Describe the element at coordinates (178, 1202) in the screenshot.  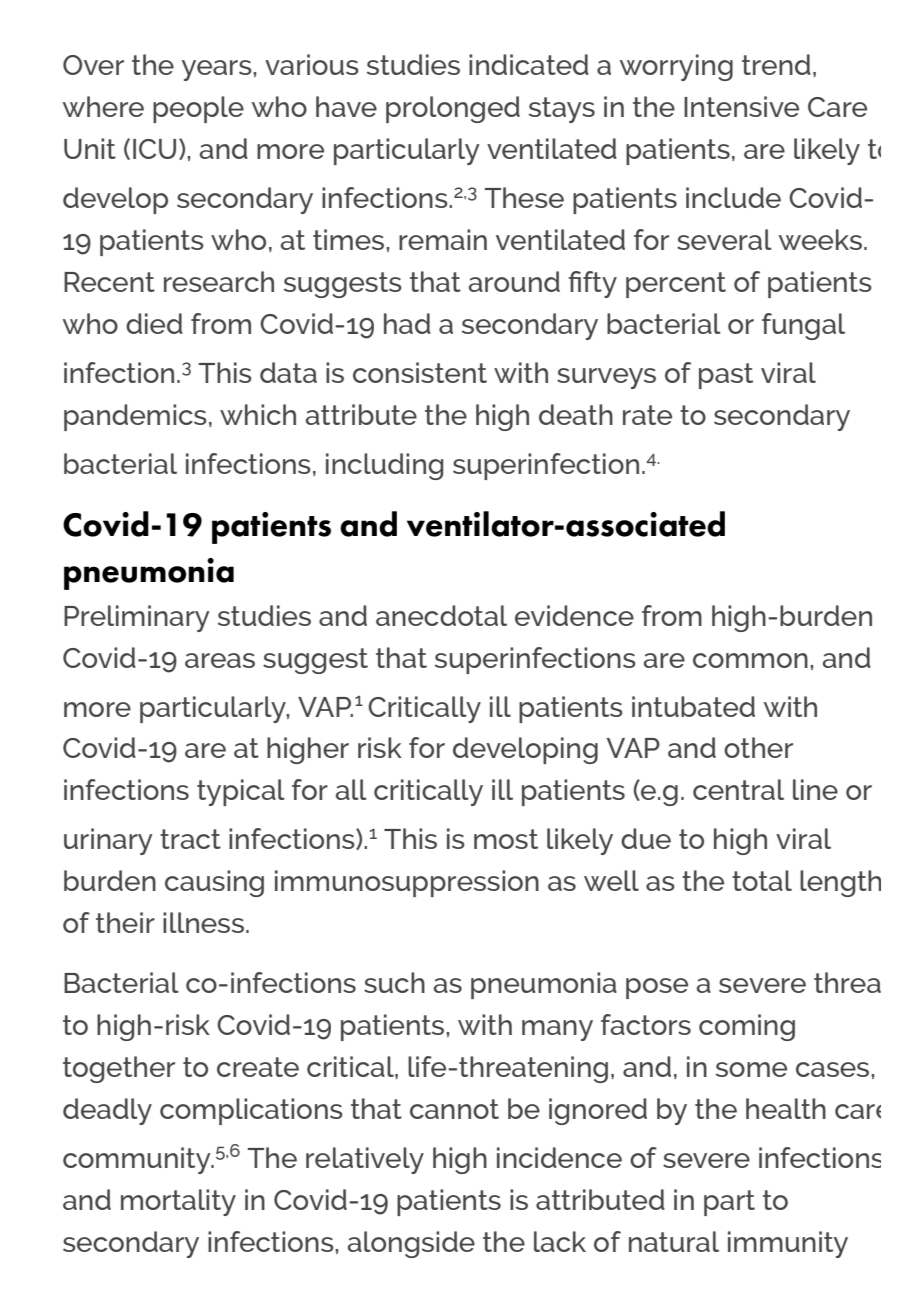
I see `mortality` at that location.
